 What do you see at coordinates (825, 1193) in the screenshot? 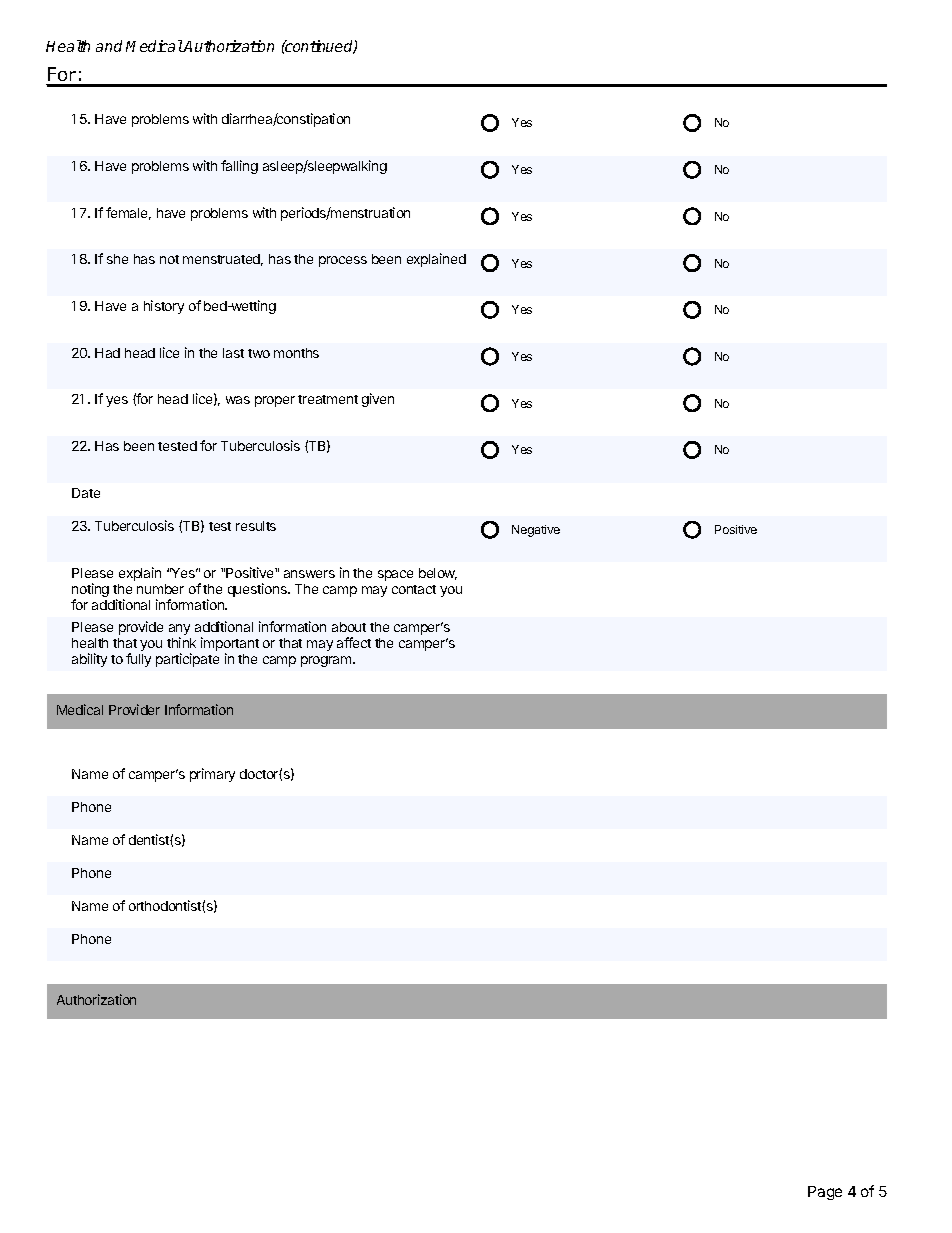
I see `Page` at bounding box center [825, 1193].
